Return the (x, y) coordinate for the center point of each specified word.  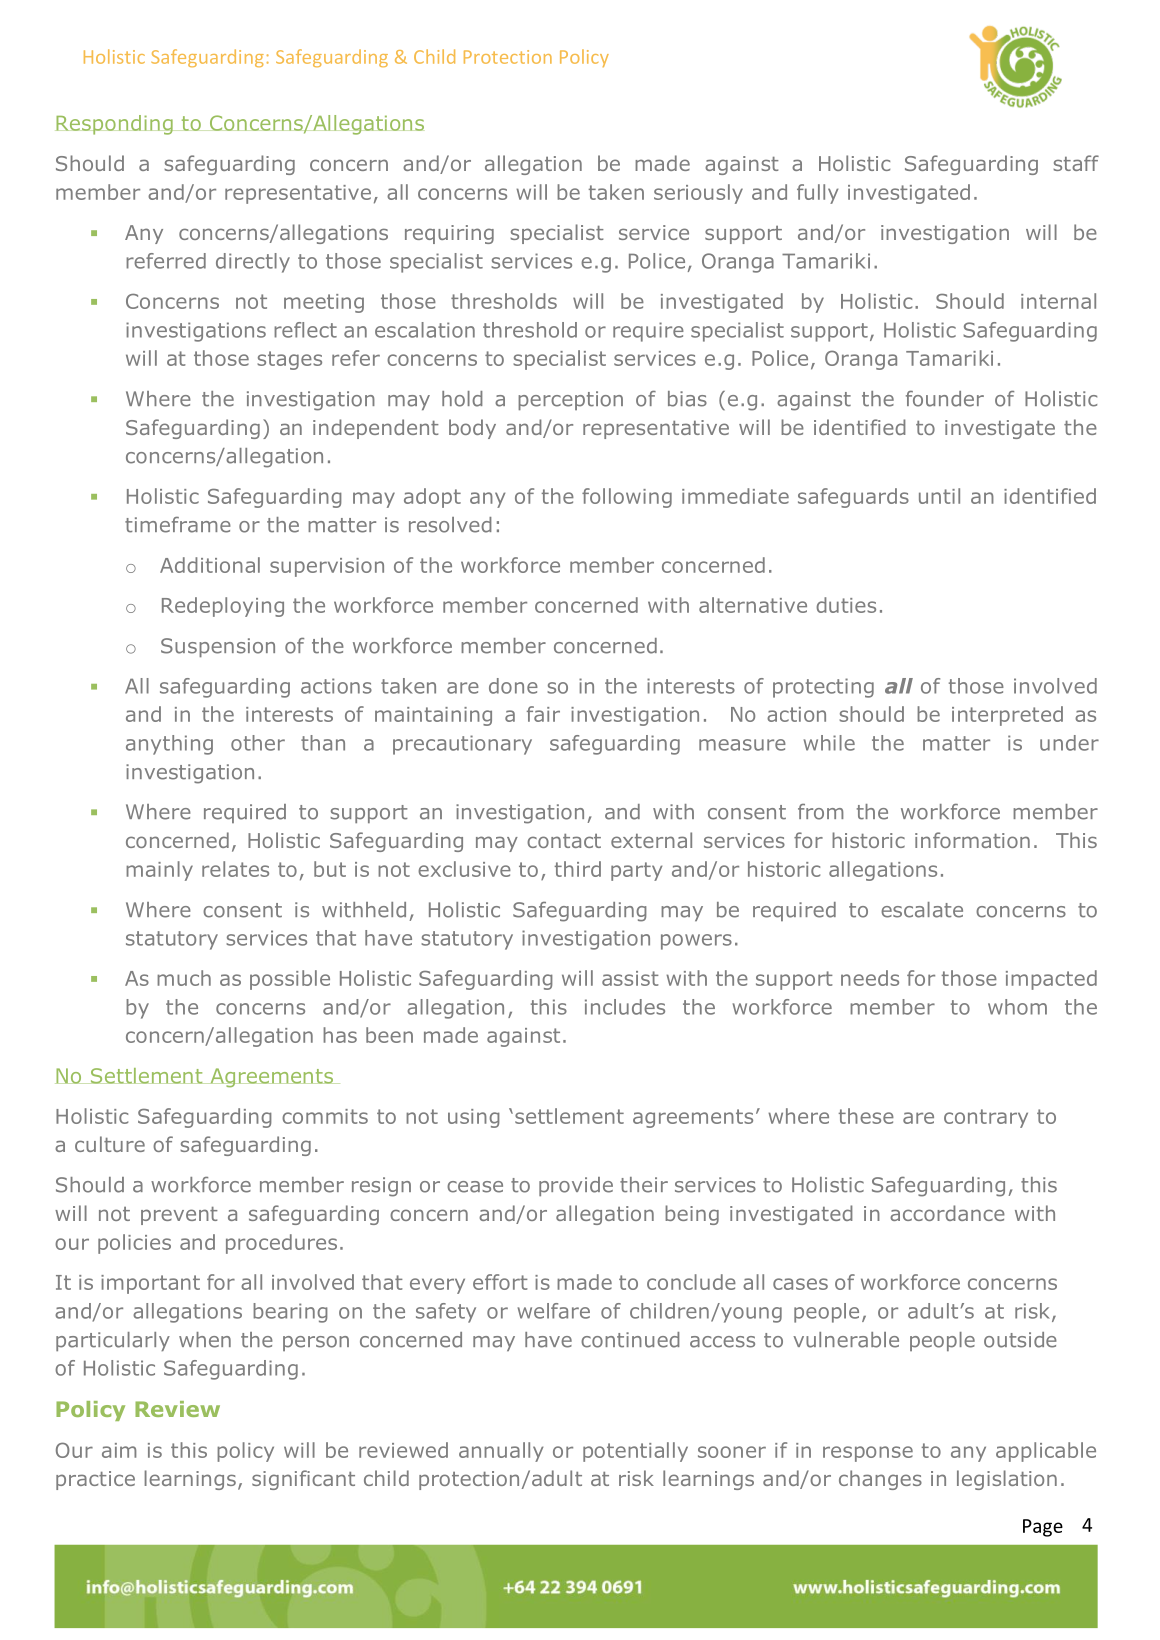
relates (235, 869)
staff (1076, 163)
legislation (1007, 1480)
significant (303, 1480)
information (972, 840)
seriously (698, 194)
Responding (114, 125)
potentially (635, 1452)
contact (564, 841)
